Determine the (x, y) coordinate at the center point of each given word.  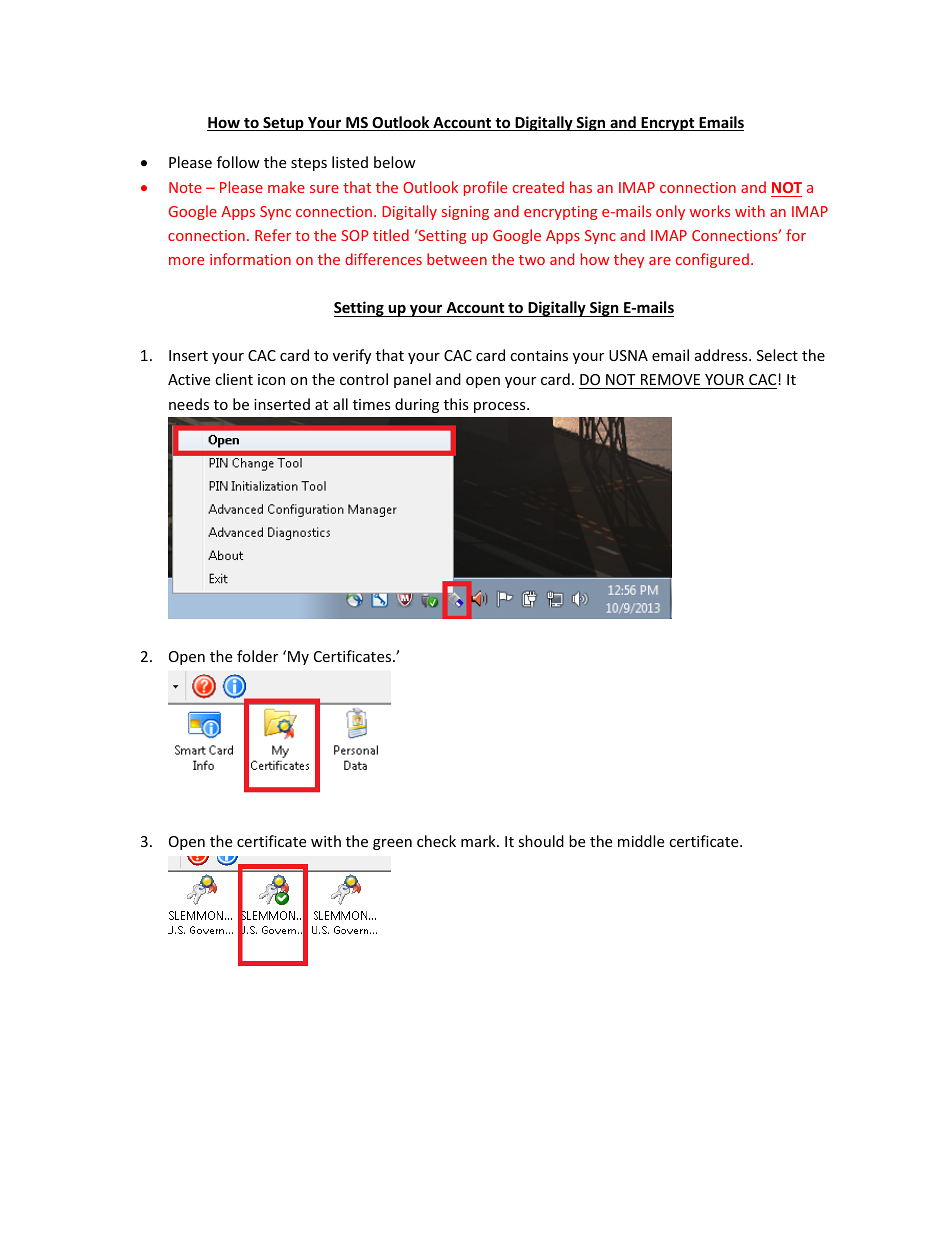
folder (257, 656)
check (436, 841)
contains (539, 355)
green (392, 844)
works (710, 211)
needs (189, 404)
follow (238, 162)
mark (479, 841)
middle (641, 841)
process (501, 407)
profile (485, 188)
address (722, 355)
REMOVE (670, 381)
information (250, 259)
